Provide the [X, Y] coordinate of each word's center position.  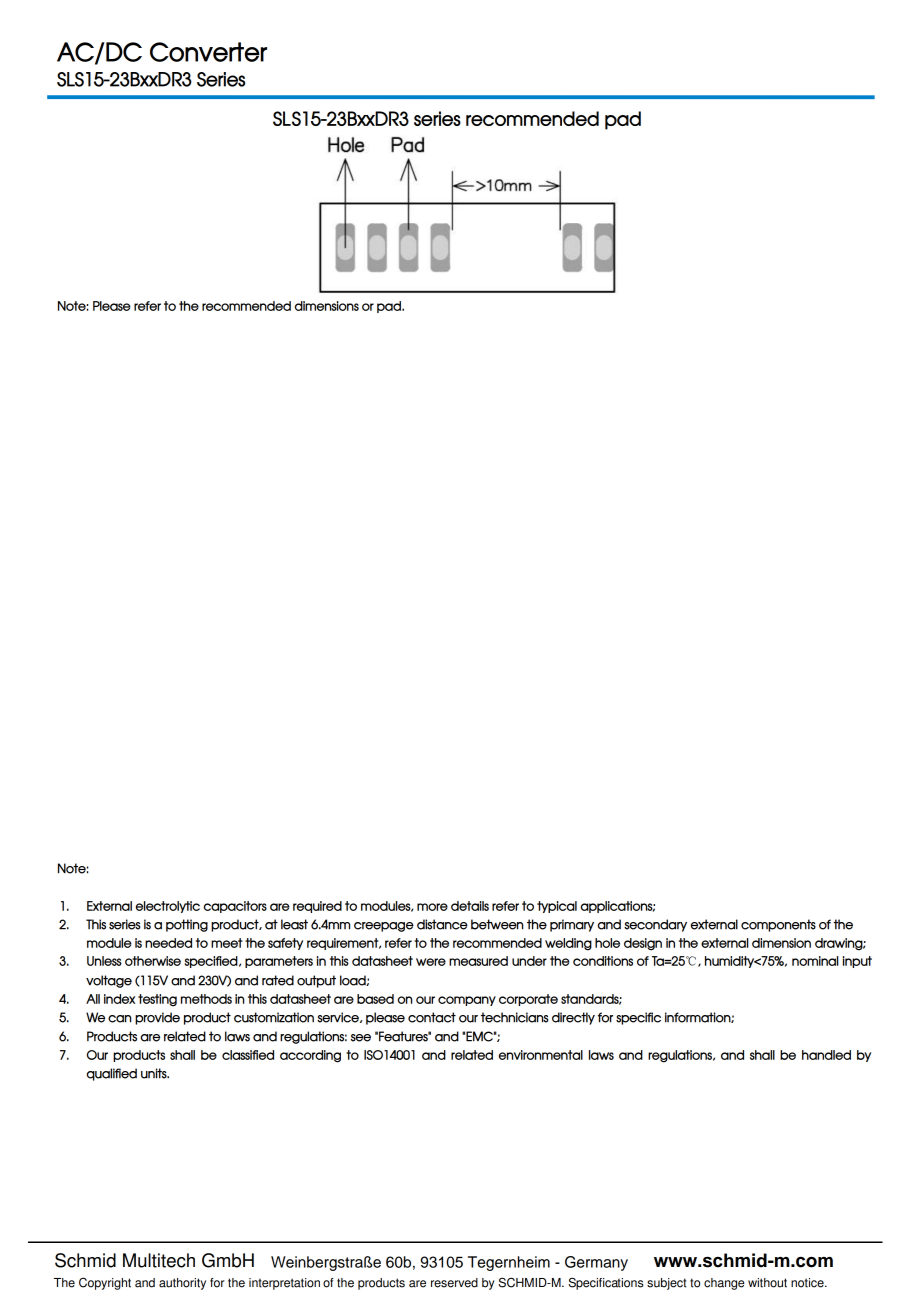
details [470, 906]
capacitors [235, 907]
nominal [815, 961]
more [432, 907]
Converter [208, 52]
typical [557, 907]
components [778, 925]
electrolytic [168, 907]
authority [182, 1284]
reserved [454, 1283]
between [497, 924]
